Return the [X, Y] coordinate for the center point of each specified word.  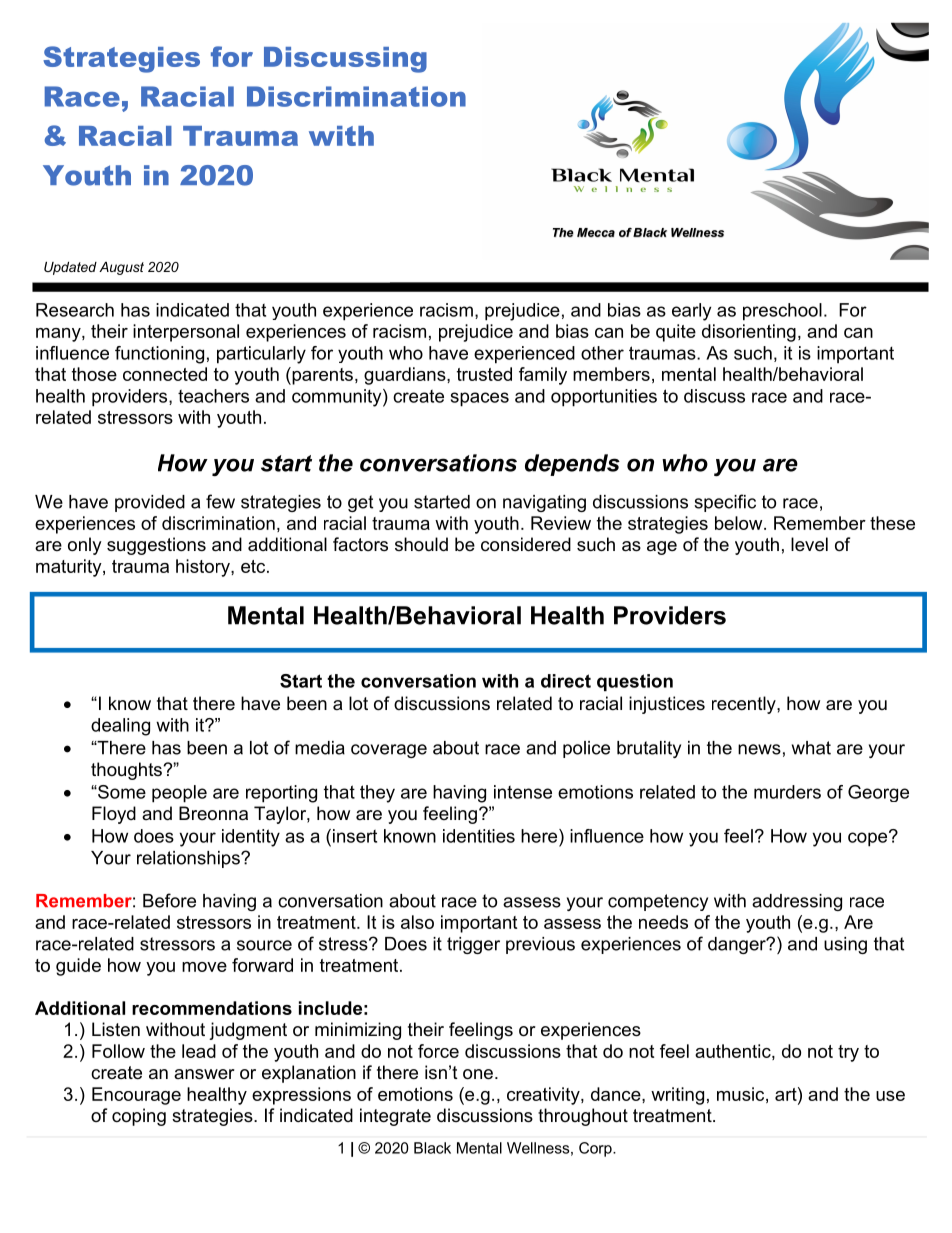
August [121, 268]
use [890, 1096]
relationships [189, 859]
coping [139, 1117]
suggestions [156, 546]
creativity [544, 1096]
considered [526, 544]
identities [479, 836]
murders [787, 792]
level [809, 544]
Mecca [596, 232]
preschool [782, 312]
